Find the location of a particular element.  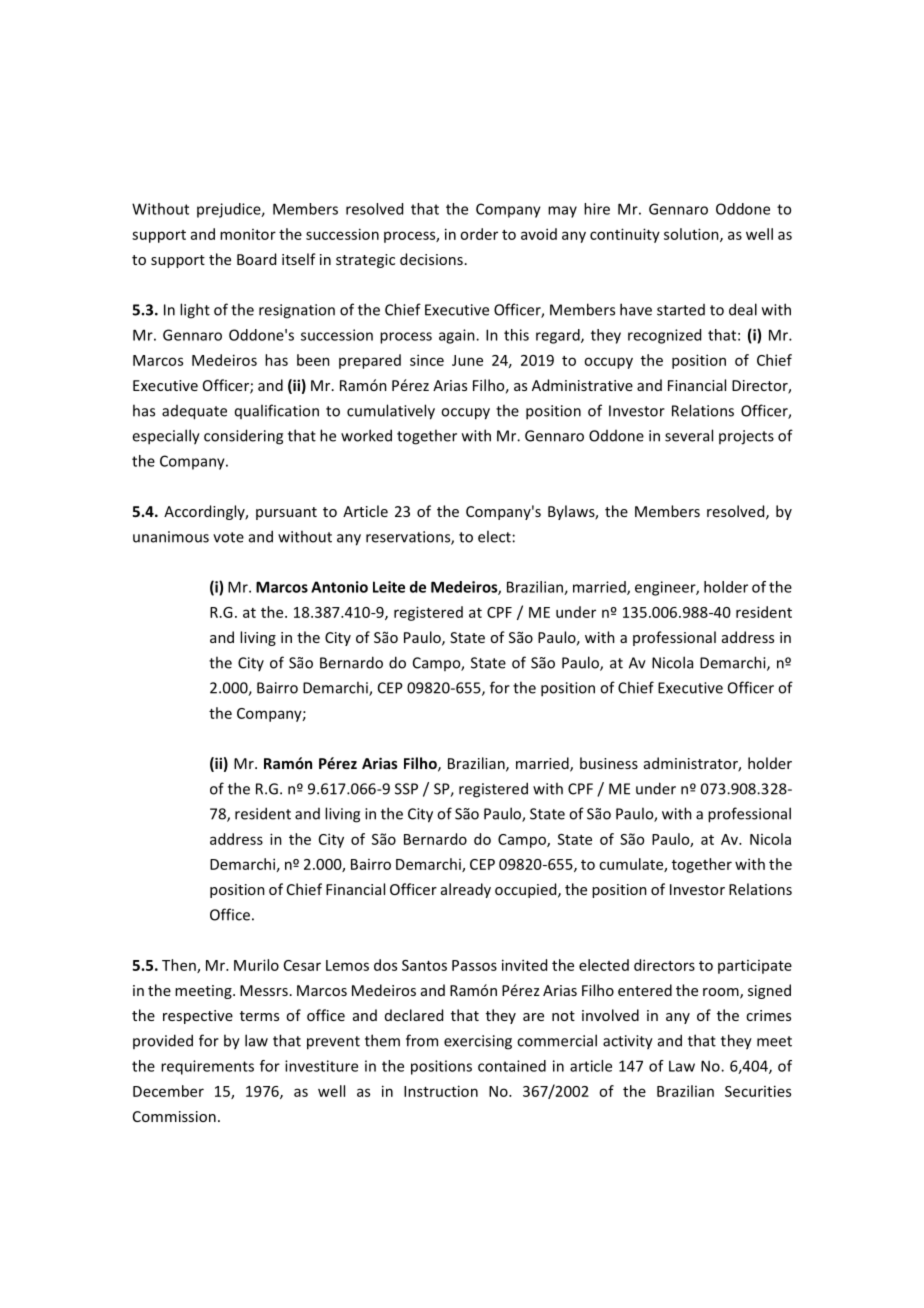

monitor is located at coordinates (248, 234).
